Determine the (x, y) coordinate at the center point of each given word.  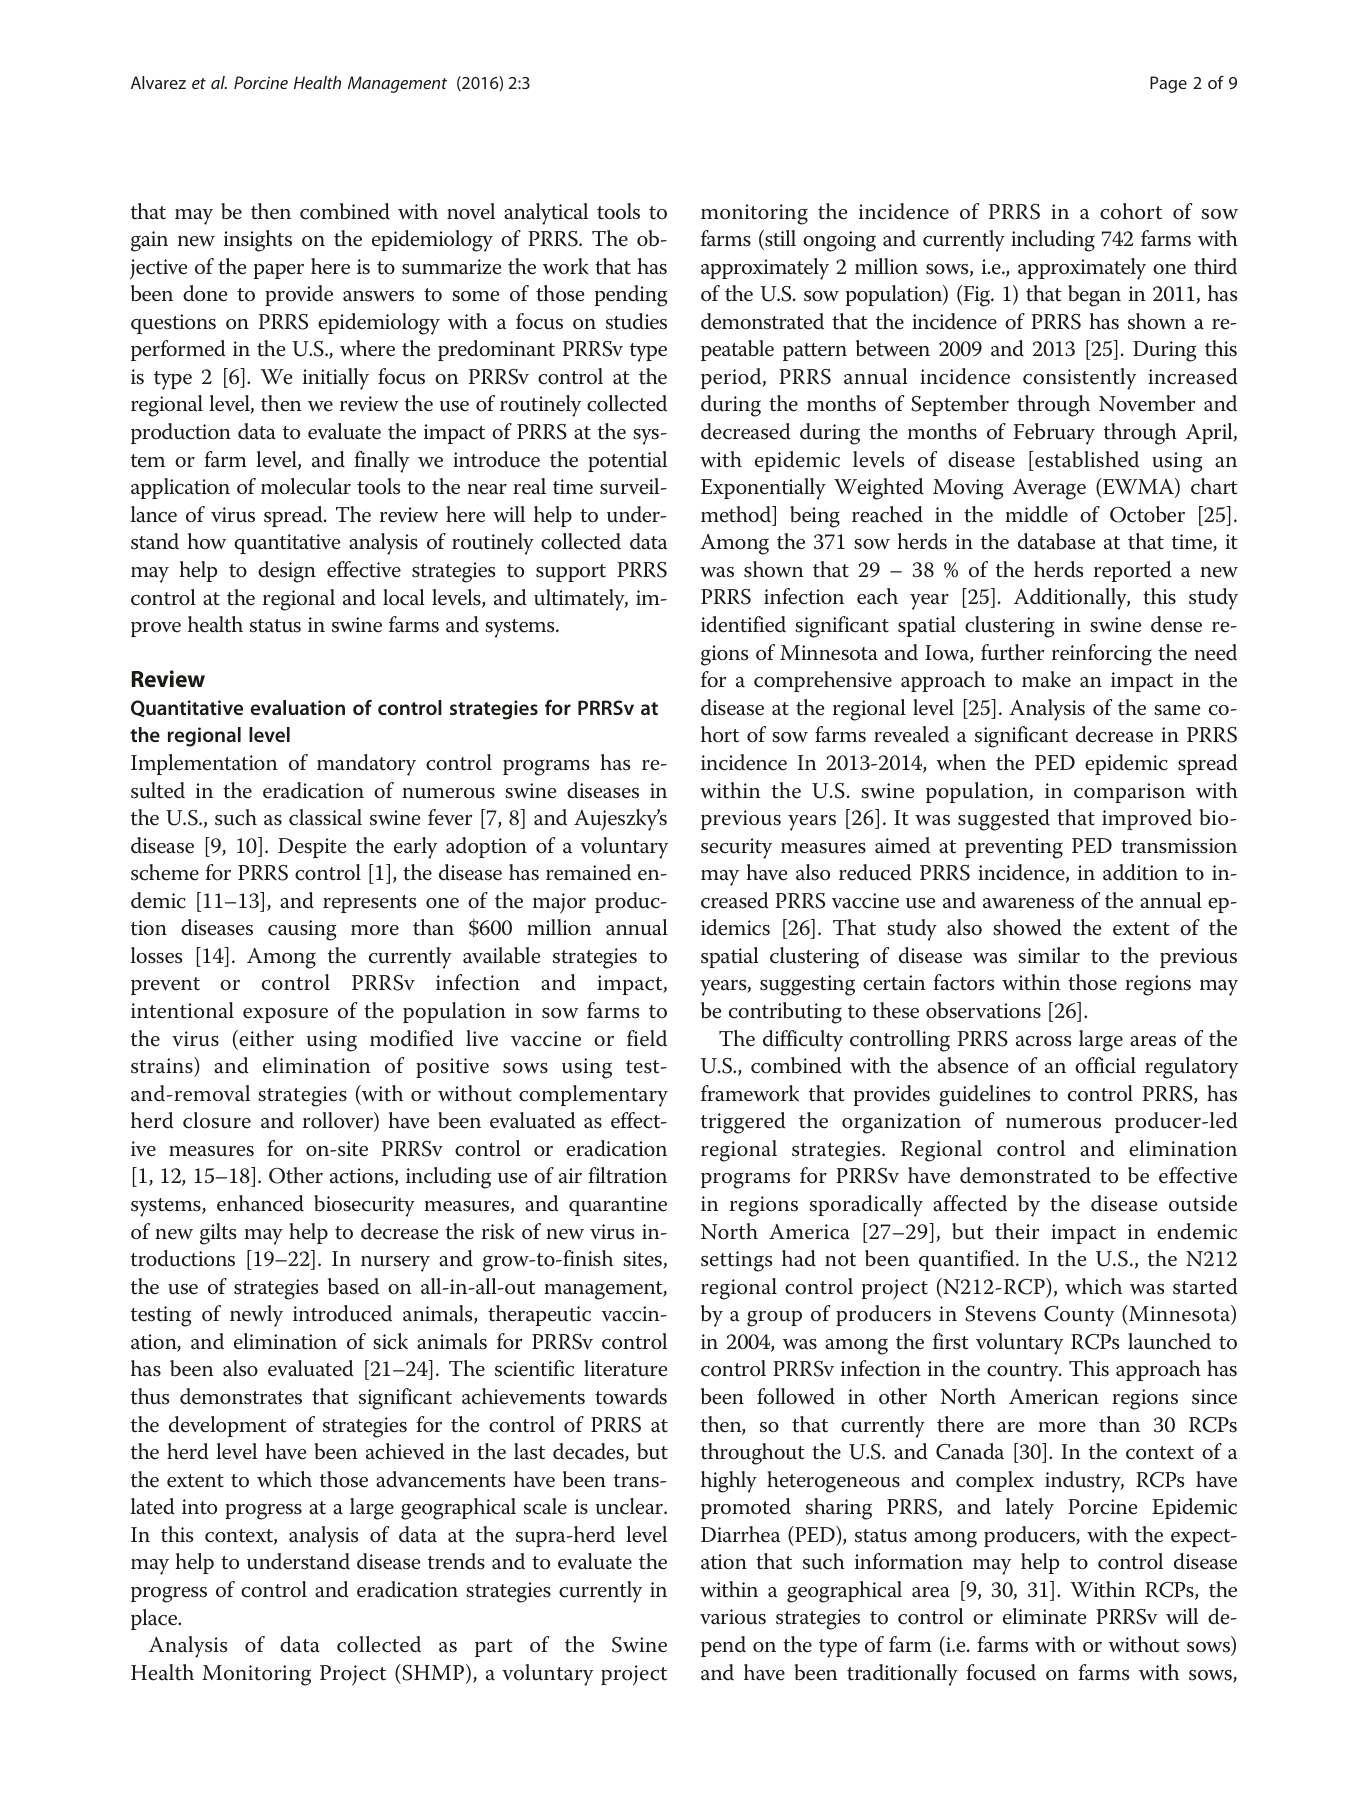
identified (743, 624)
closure (217, 1120)
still (779, 239)
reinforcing (1102, 655)
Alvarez (158, 82)
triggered (743, 1123)
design (287, 572)
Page (1168, 84)
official (1105, 1065)
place (155, 1619)
